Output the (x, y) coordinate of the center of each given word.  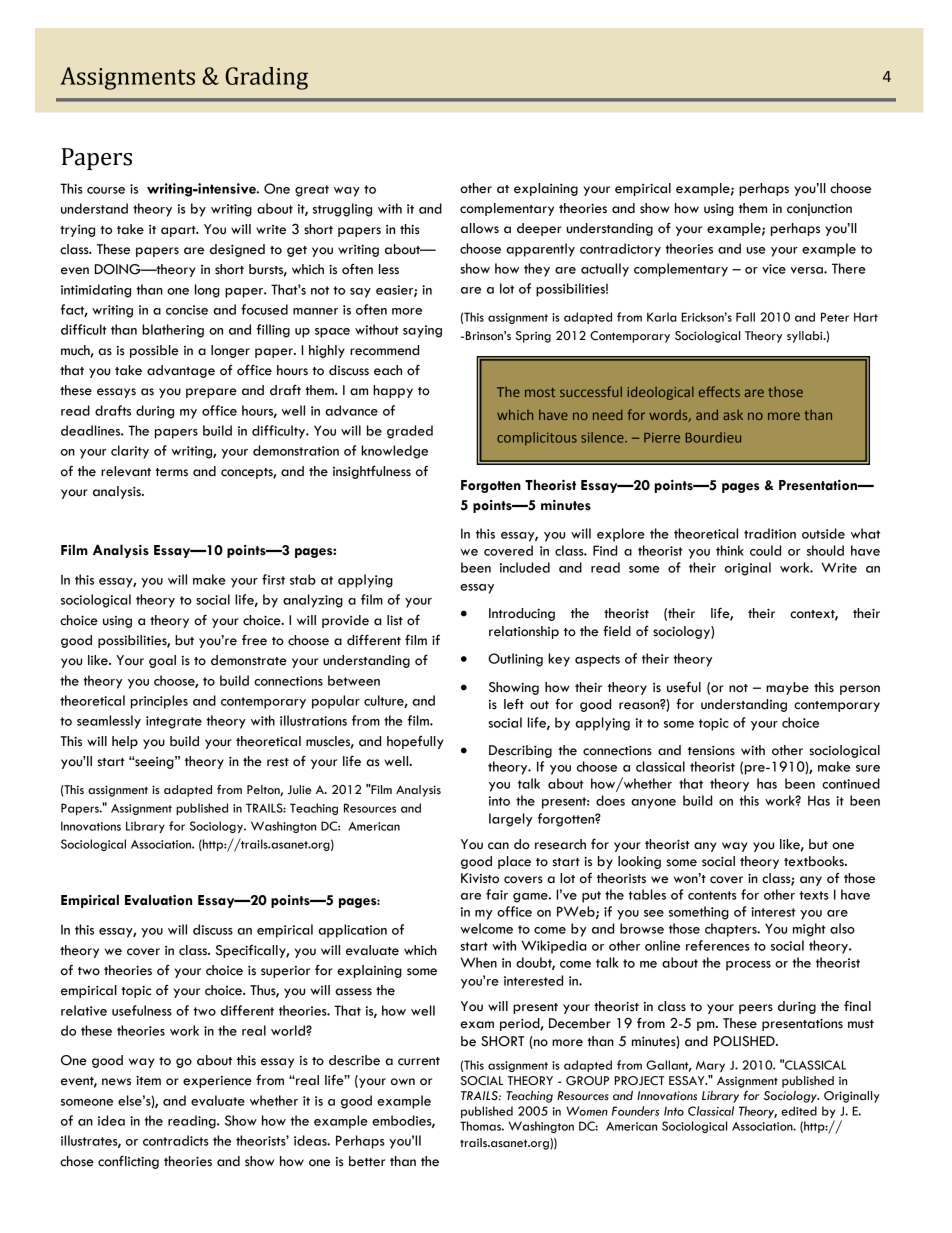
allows (480, 228)
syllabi (806, 337)
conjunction (819, 210)
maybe (787, 688)
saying (422, 331)
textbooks (815, 861)
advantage (181, 371)
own (403, 1082)
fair (497, 894)
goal (162, 661)
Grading (266, 78)
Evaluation (158, 900)
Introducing (522, 614)
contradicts (176, 1140)
